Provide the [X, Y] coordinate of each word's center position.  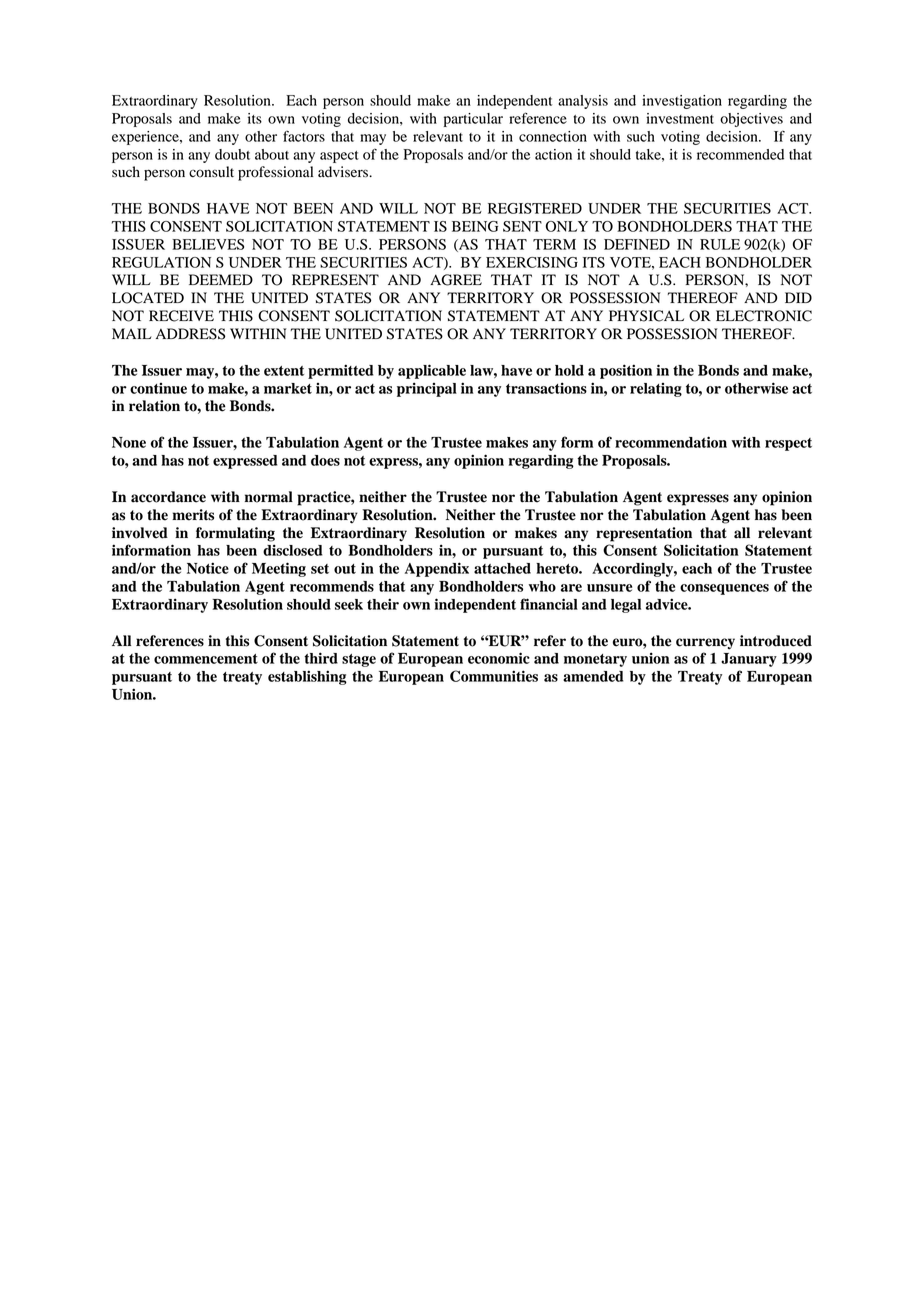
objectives [751, 120]
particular [473, 120]
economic [499, 658]
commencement [206, 659]
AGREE [456, 280]
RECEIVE [181, 316]
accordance [168, 497]
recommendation [671, 442]
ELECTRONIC [764, 316]
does [325, 460]
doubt [232, 154]
